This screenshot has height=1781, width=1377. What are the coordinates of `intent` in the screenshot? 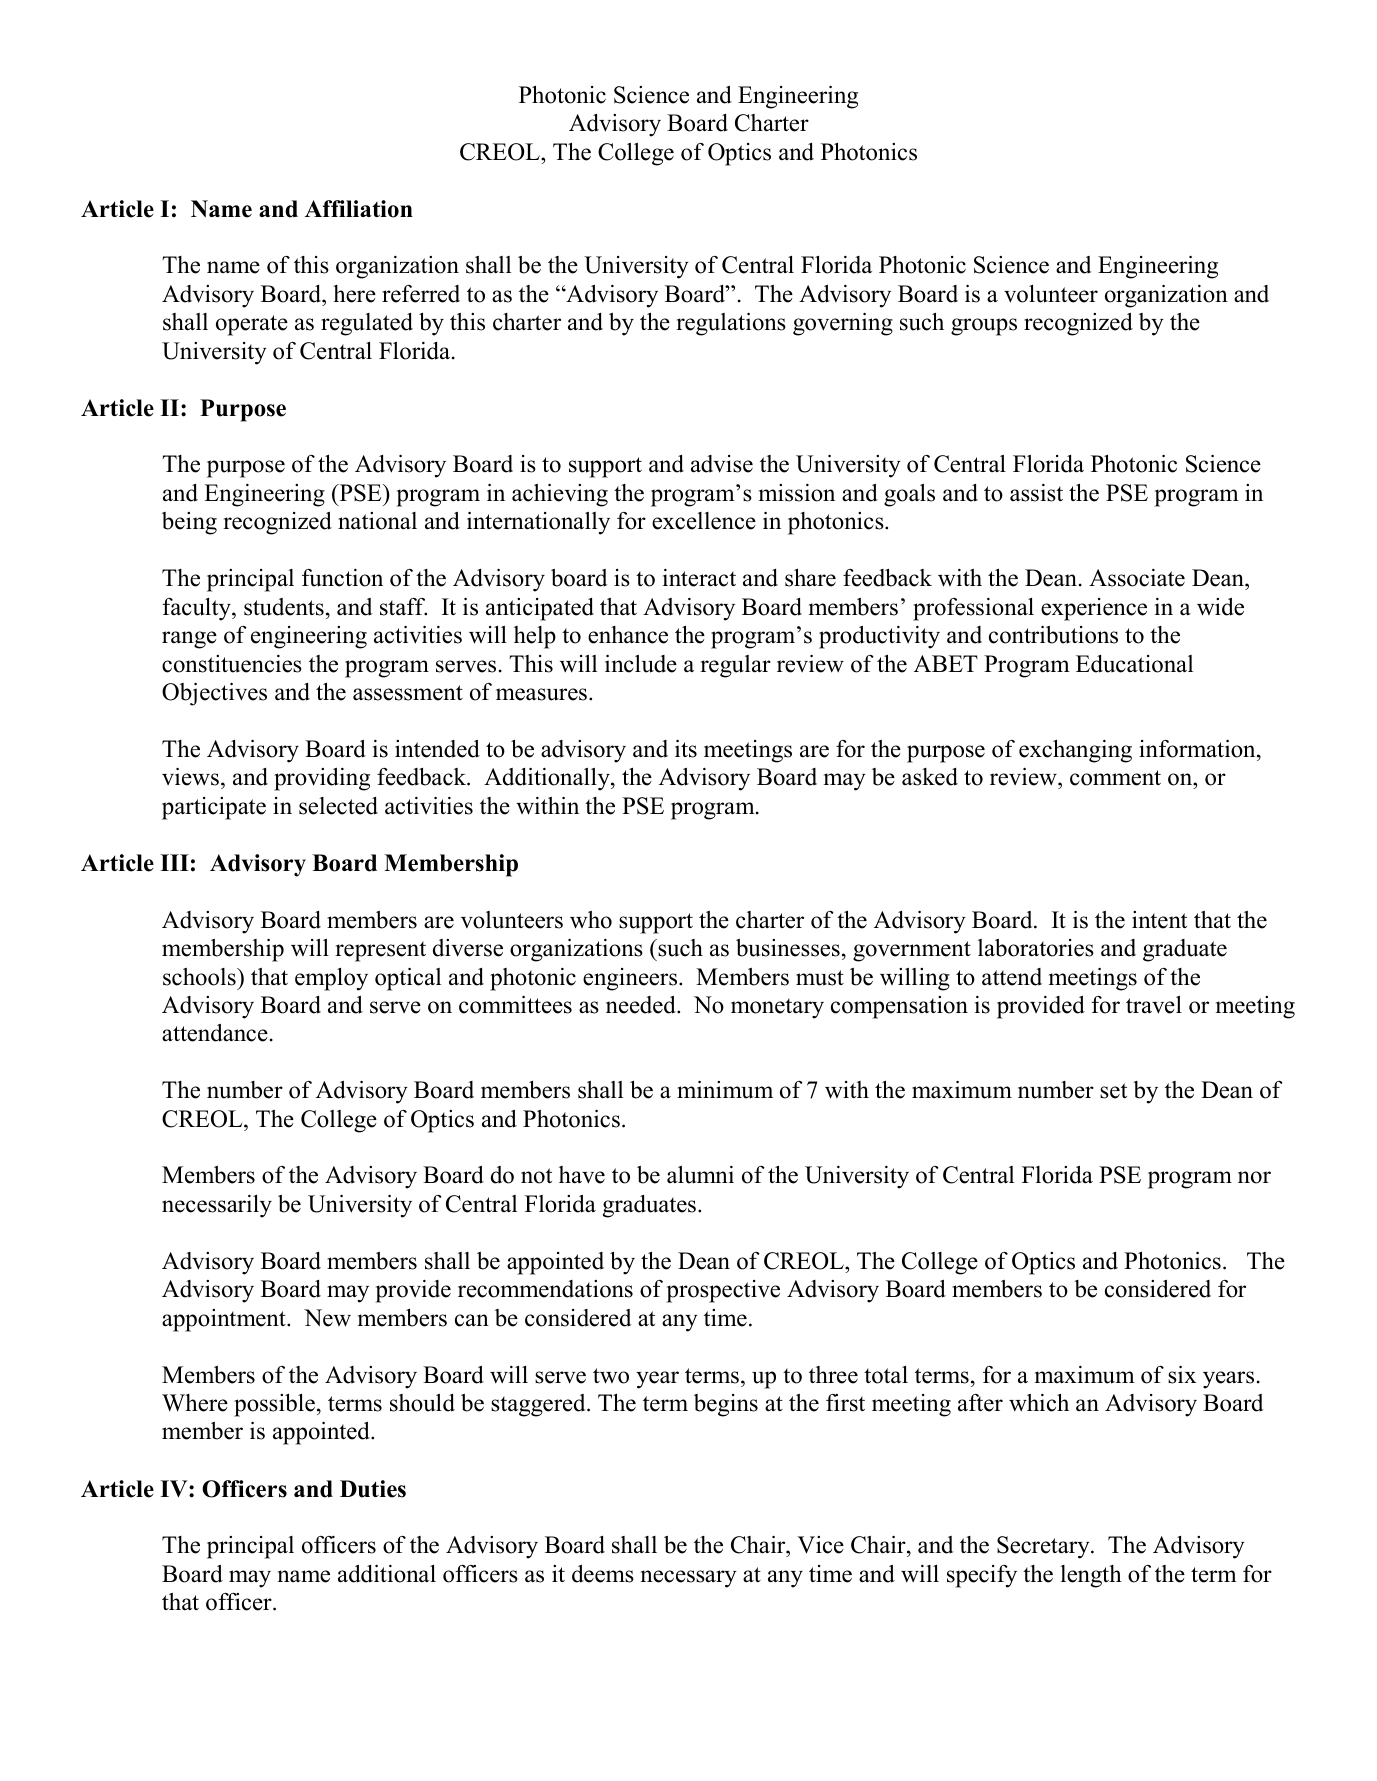 It's located at (1159, 920).
